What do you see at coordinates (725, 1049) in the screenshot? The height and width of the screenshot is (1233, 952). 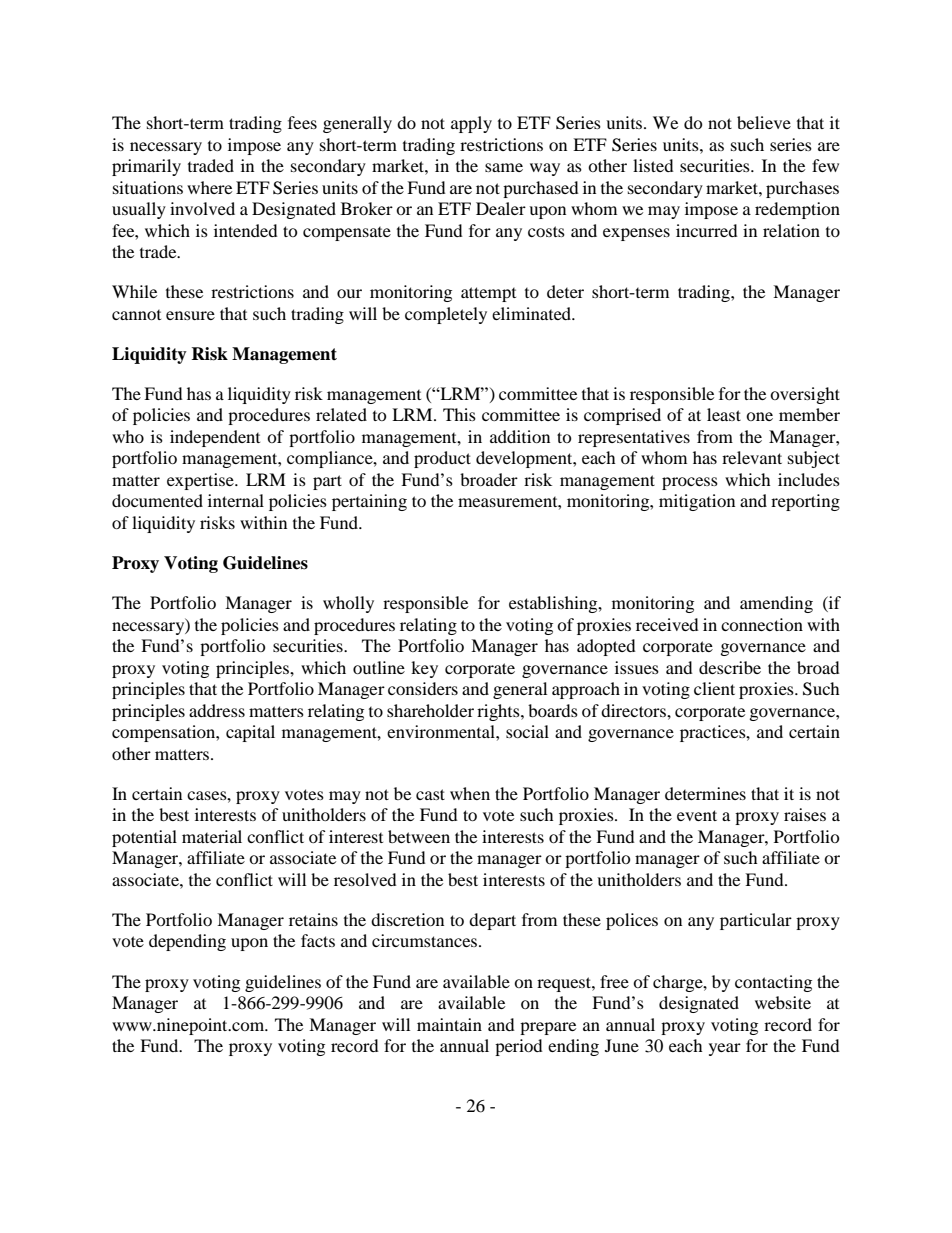 I see `year` at bounding box center [725, 1049].
